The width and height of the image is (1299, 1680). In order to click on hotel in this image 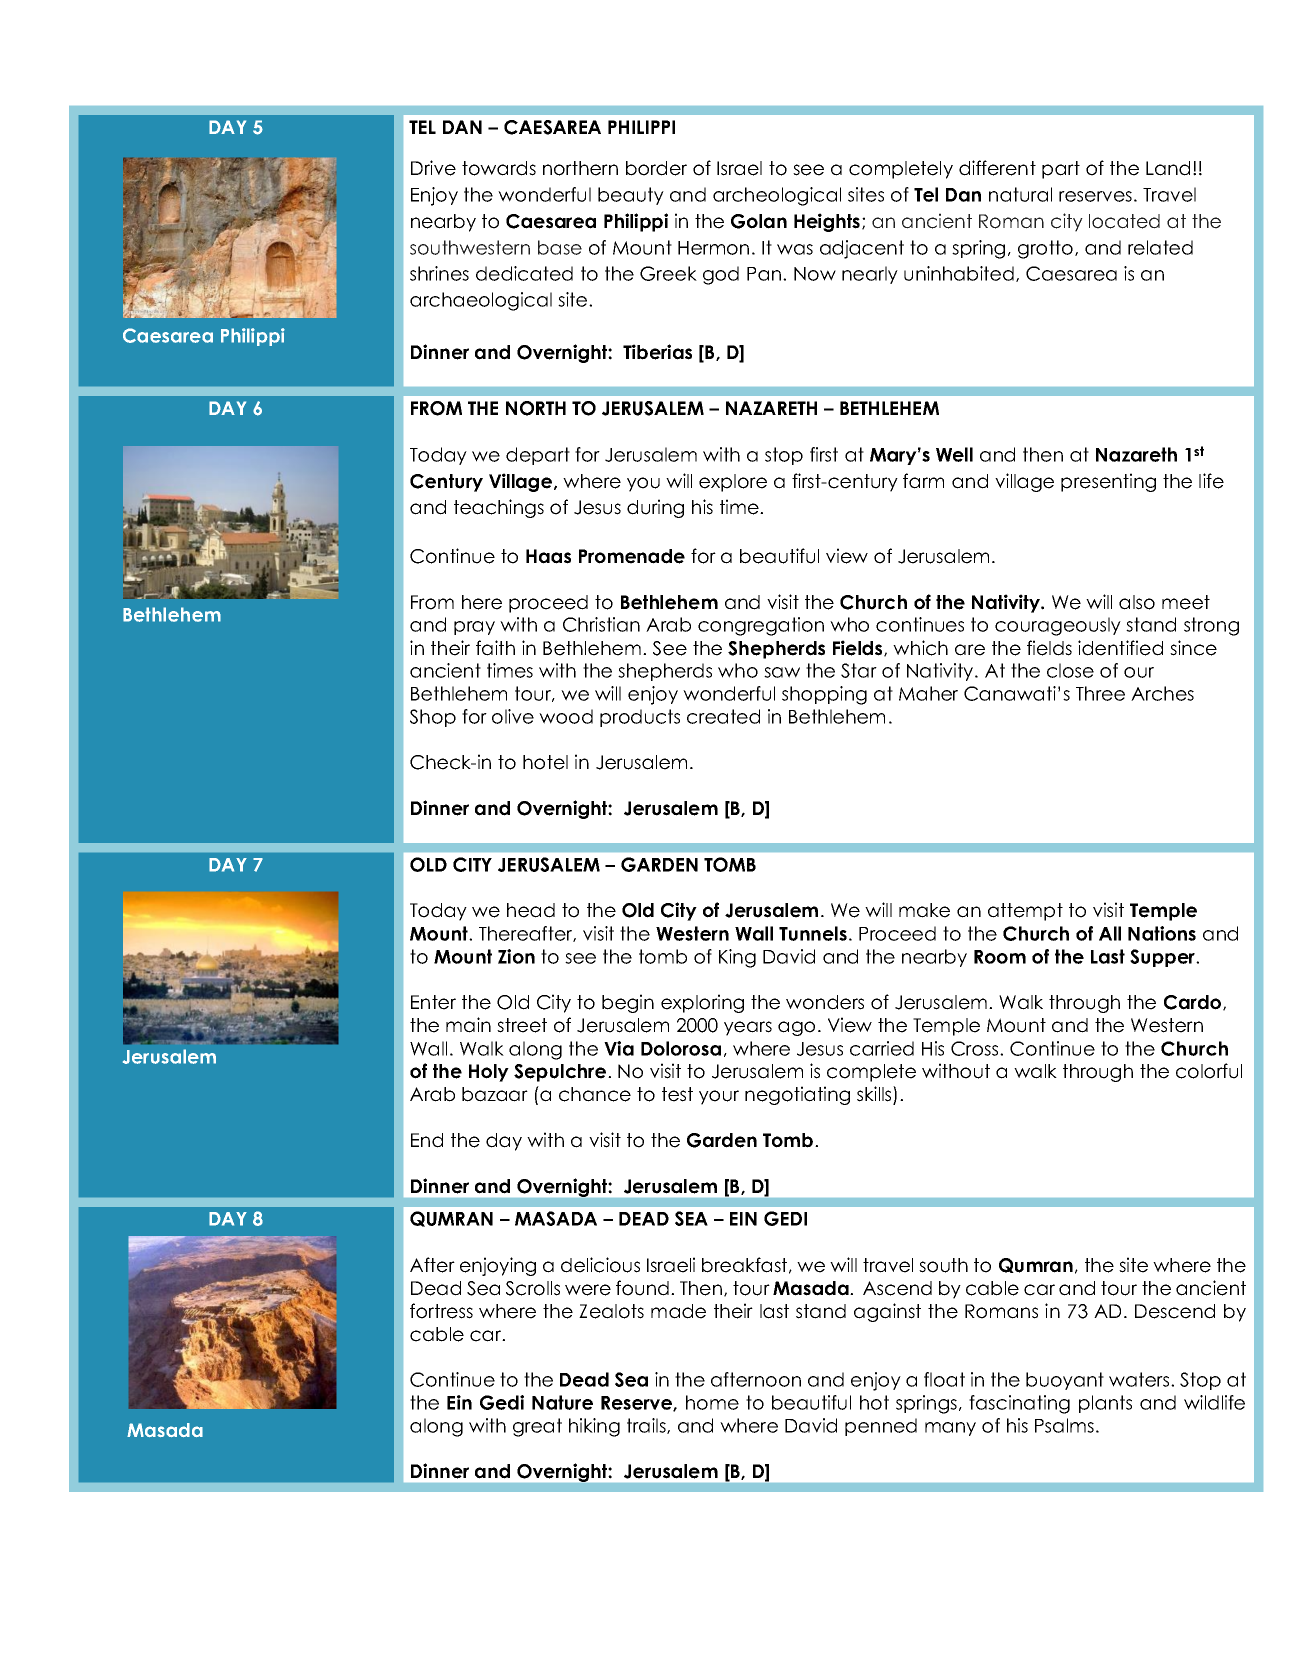, I will do `click(545, 762)`.
